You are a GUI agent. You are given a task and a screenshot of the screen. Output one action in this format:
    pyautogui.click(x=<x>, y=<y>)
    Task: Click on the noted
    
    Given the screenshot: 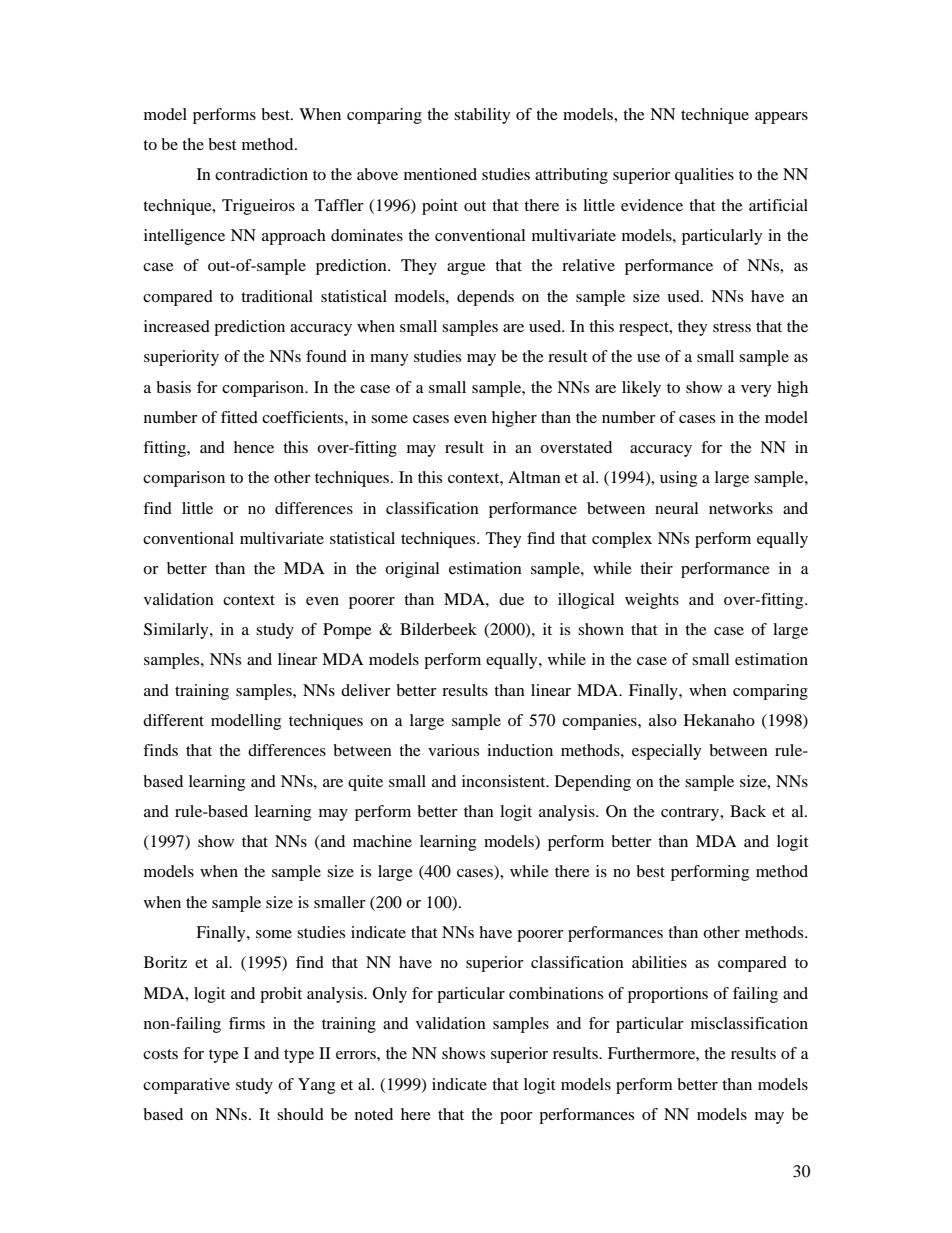 What is the action you would take?
    pyautogui.click(x=374, y=1114)
